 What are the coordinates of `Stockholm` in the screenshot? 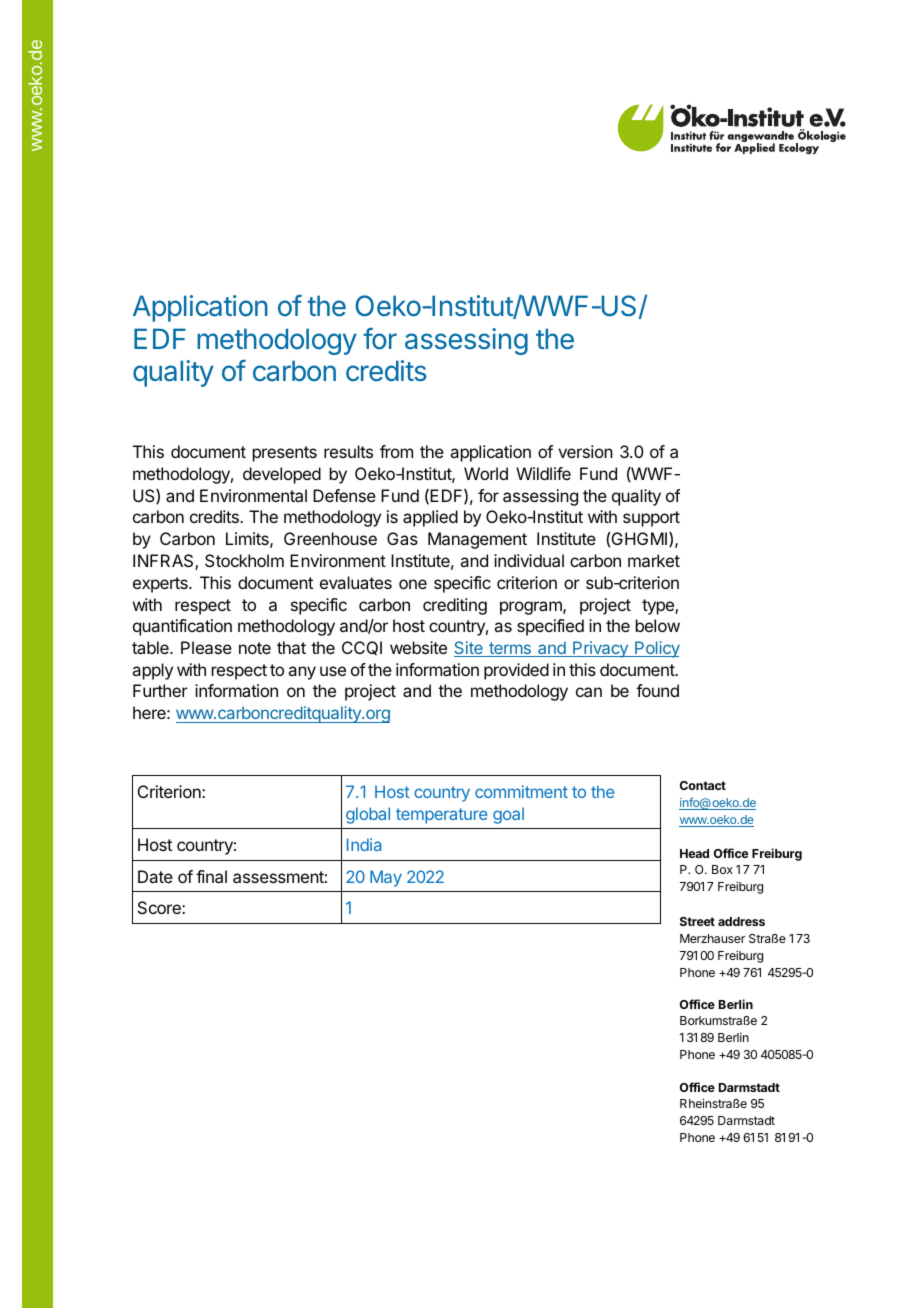 It's located at (244, 560).
